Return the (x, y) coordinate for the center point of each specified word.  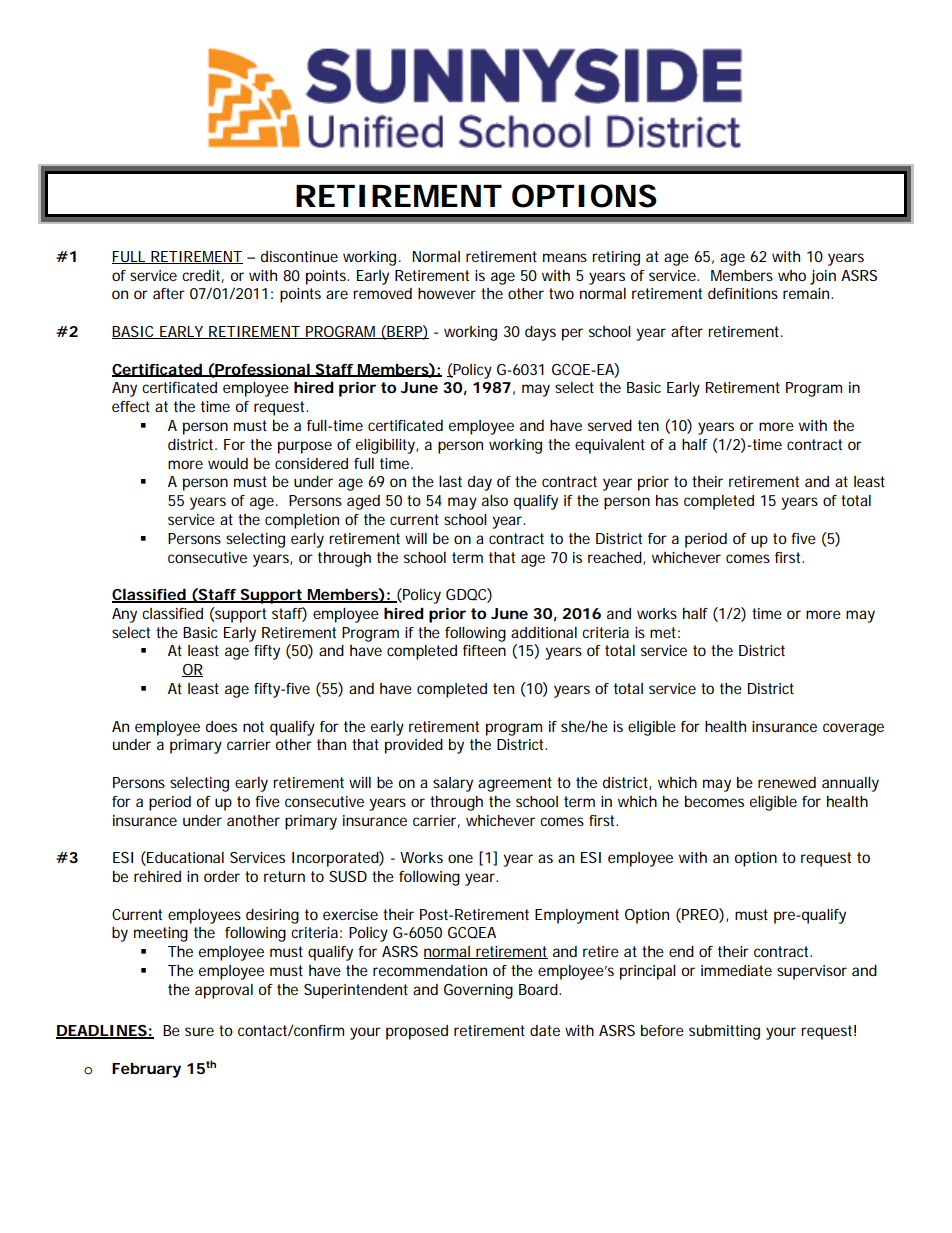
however (447, 293)
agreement (515, 784)
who (792, 275)
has (667, 500)
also (495, 500)
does (221, 726)
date (545, 1030)
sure (199, 1031)
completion (302, 521)
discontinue (299, 256)
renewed (787, 782)
